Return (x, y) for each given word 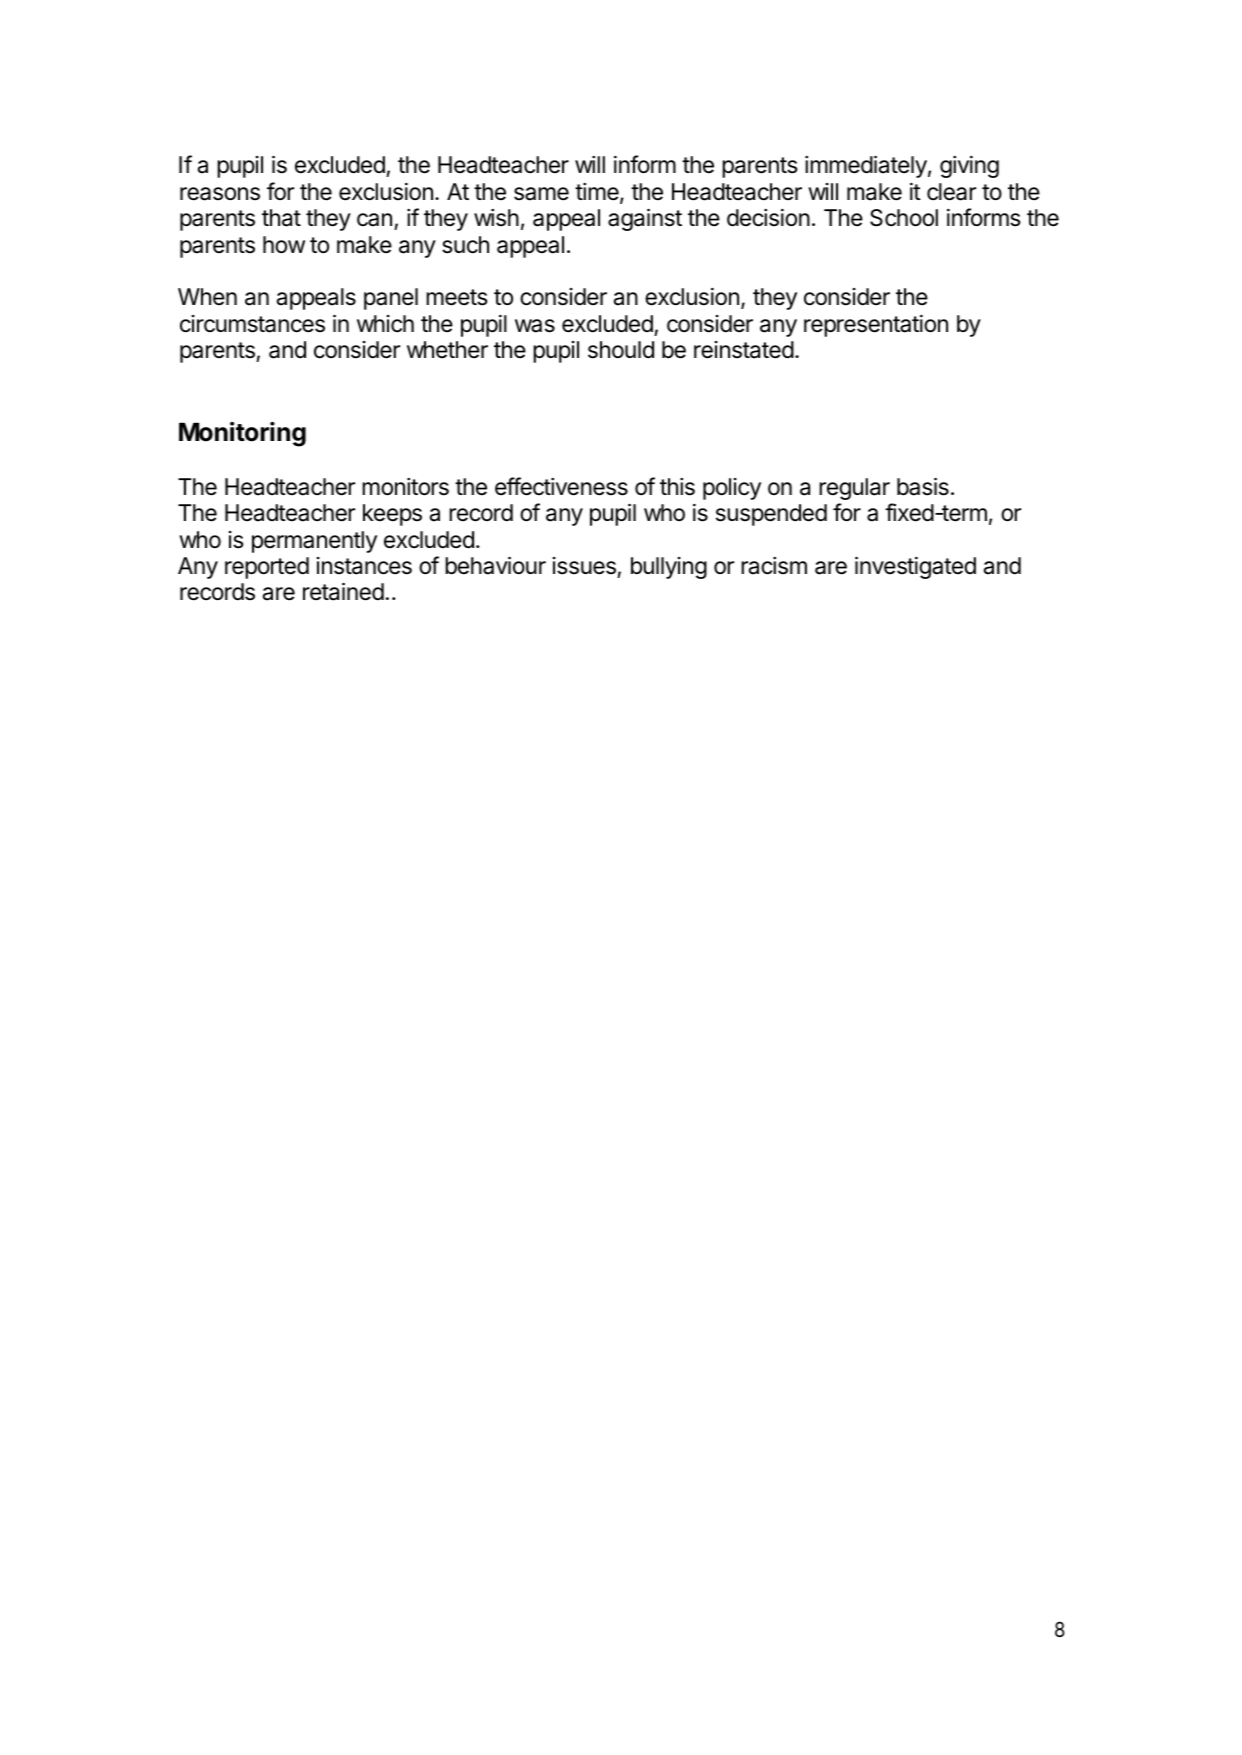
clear (951, 192)
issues (584, 566)
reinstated (744, 350)
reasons (220, 194)
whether (447, 350)
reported (267, 568)
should (621, 350)
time (598, 193)
